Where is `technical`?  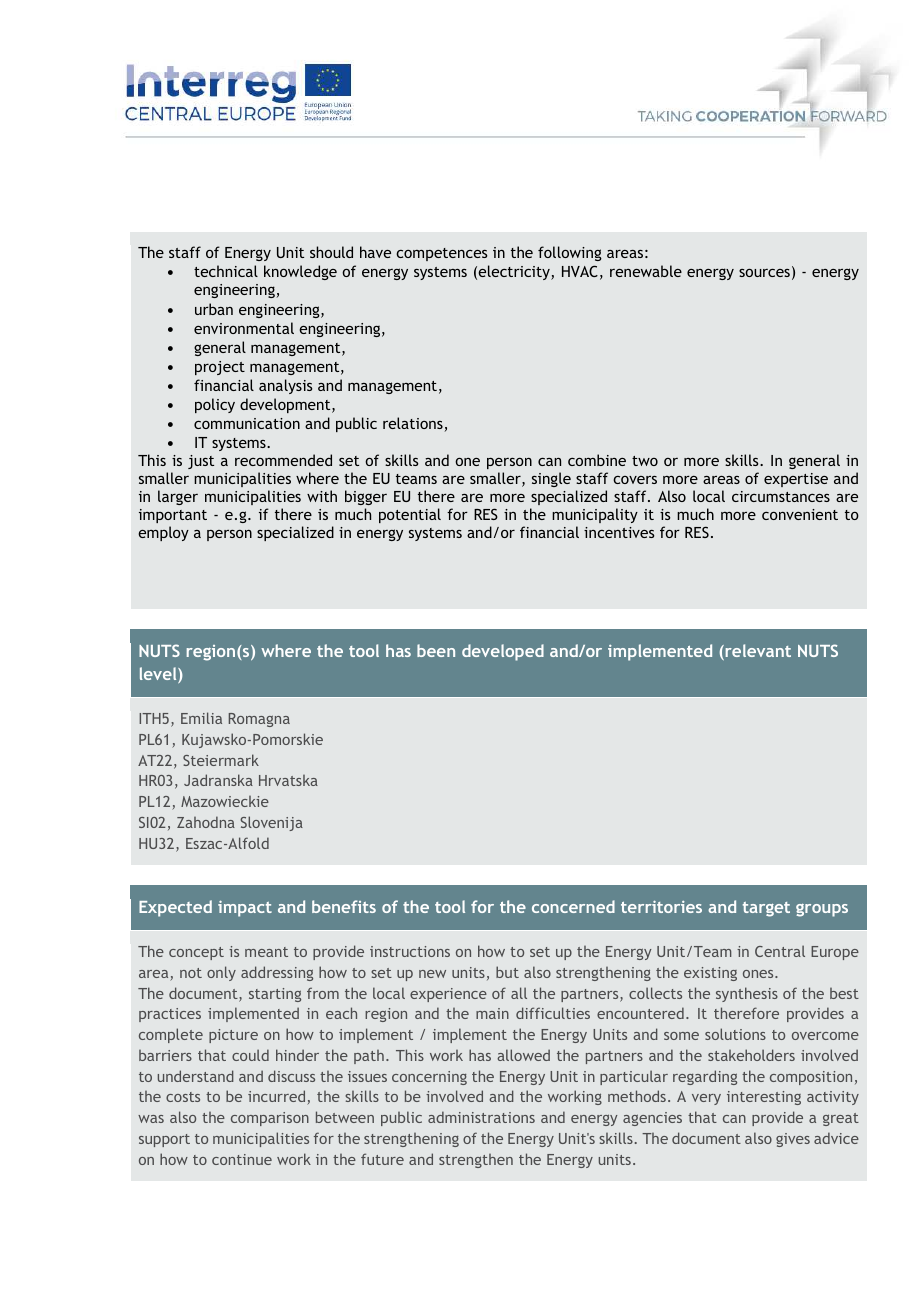
technical is located at coordinates (226, 271).
